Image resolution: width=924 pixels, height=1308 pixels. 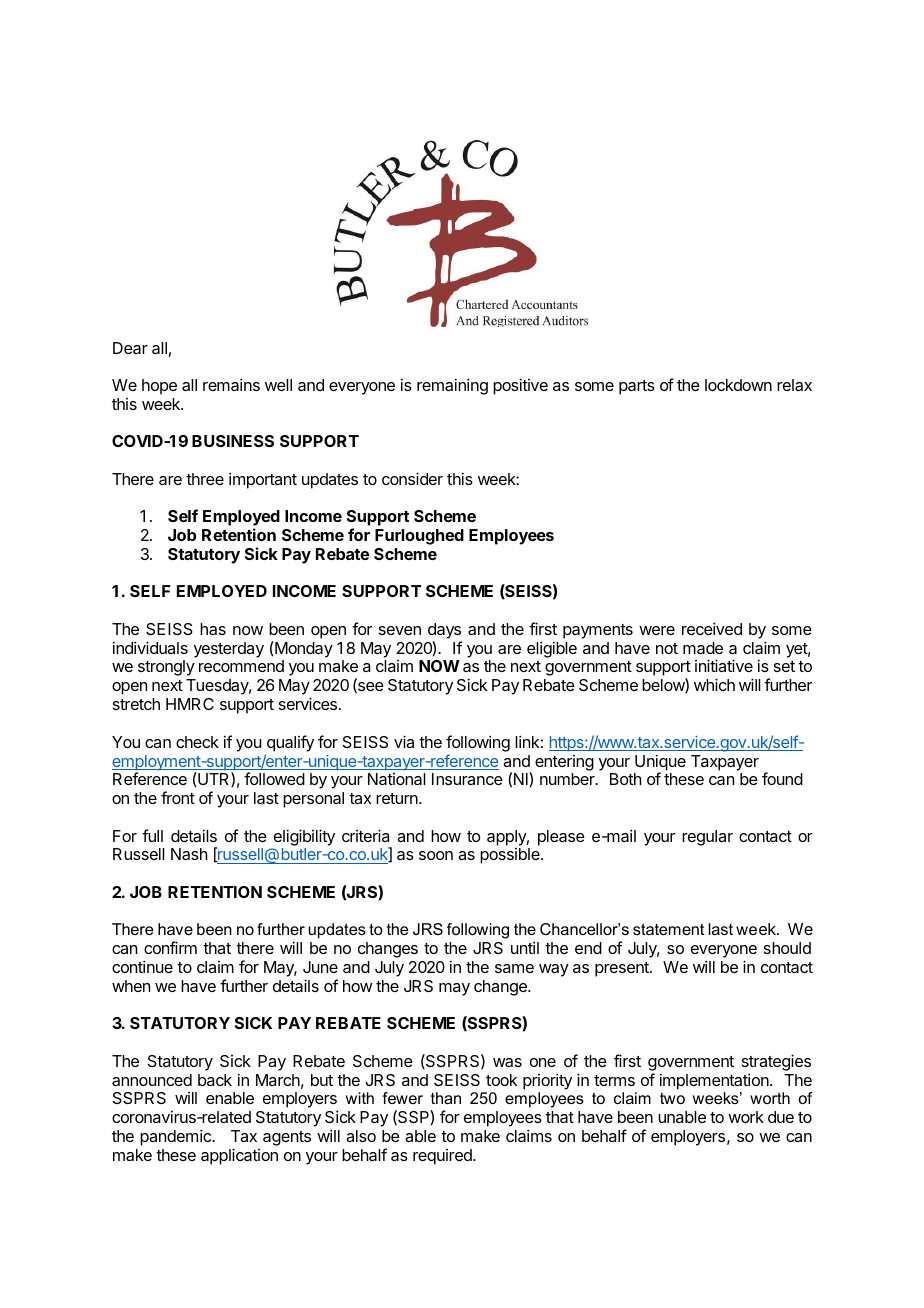 What do you see at coordinates (176, 1137) in the document?
I see `pandemic` at bounding box center [176, 1137].
